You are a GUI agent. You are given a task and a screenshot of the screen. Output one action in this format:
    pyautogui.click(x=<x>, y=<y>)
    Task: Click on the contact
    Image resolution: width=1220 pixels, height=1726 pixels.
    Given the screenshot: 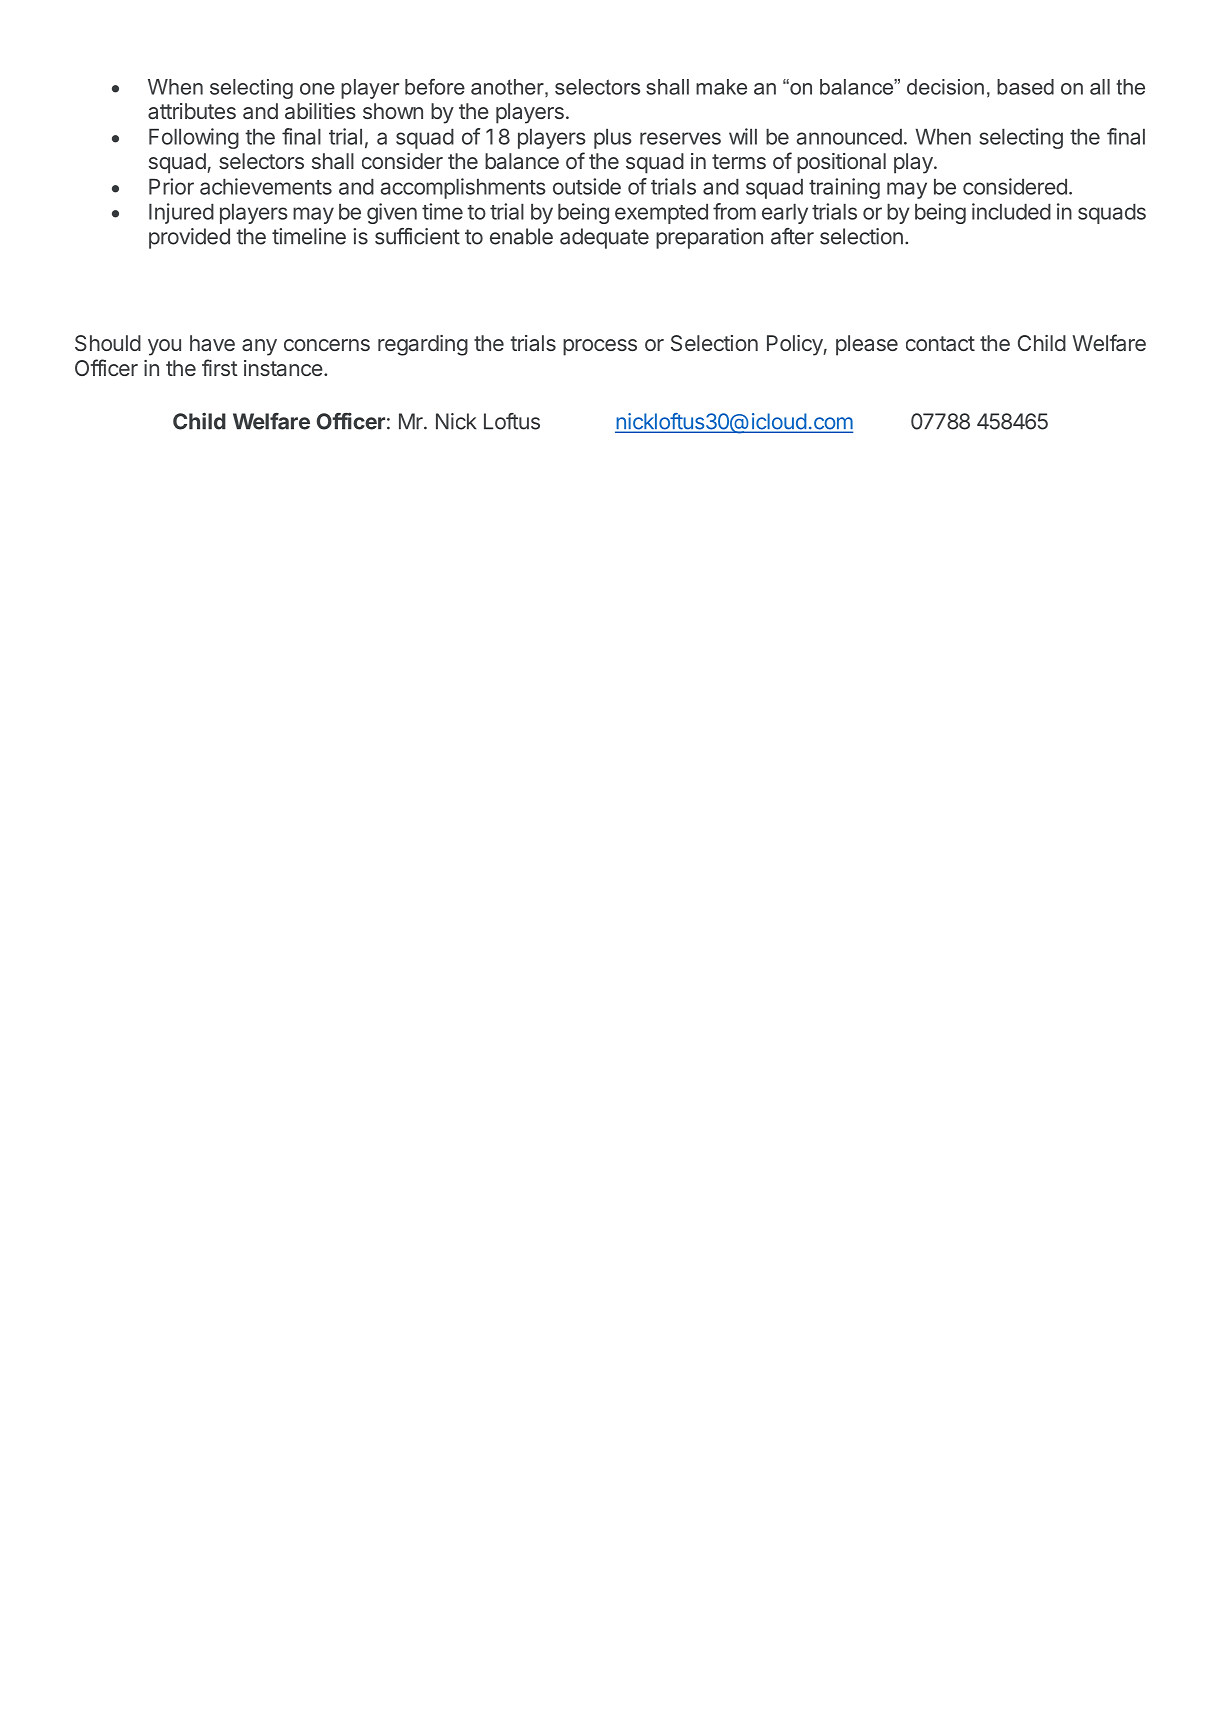 What is the action you would take?
    pyautogui.click(x=940, y=343)
